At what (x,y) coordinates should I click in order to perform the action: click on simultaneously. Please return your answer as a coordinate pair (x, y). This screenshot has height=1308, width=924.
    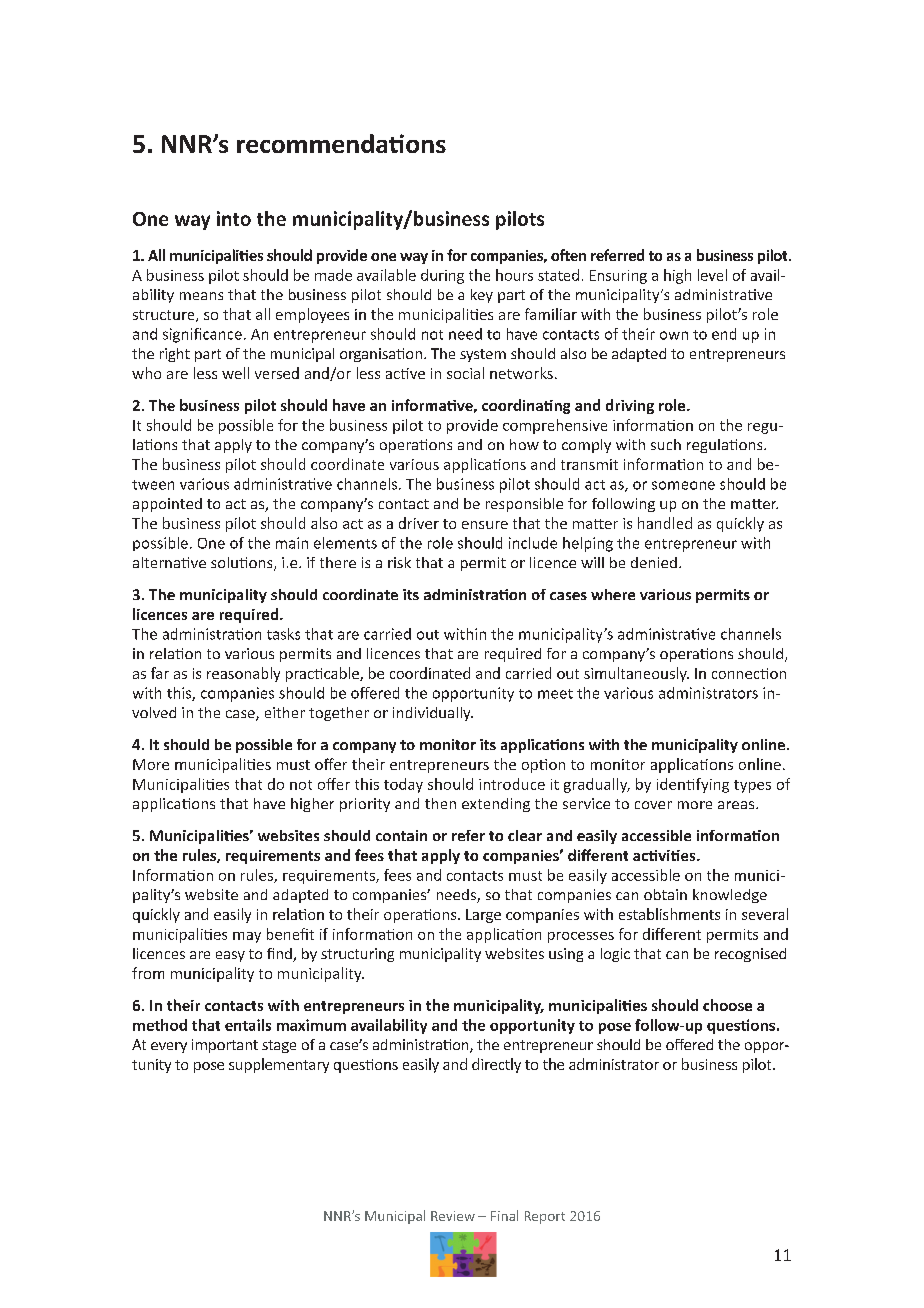
    Looking at the image, I should click on (636, 674).
